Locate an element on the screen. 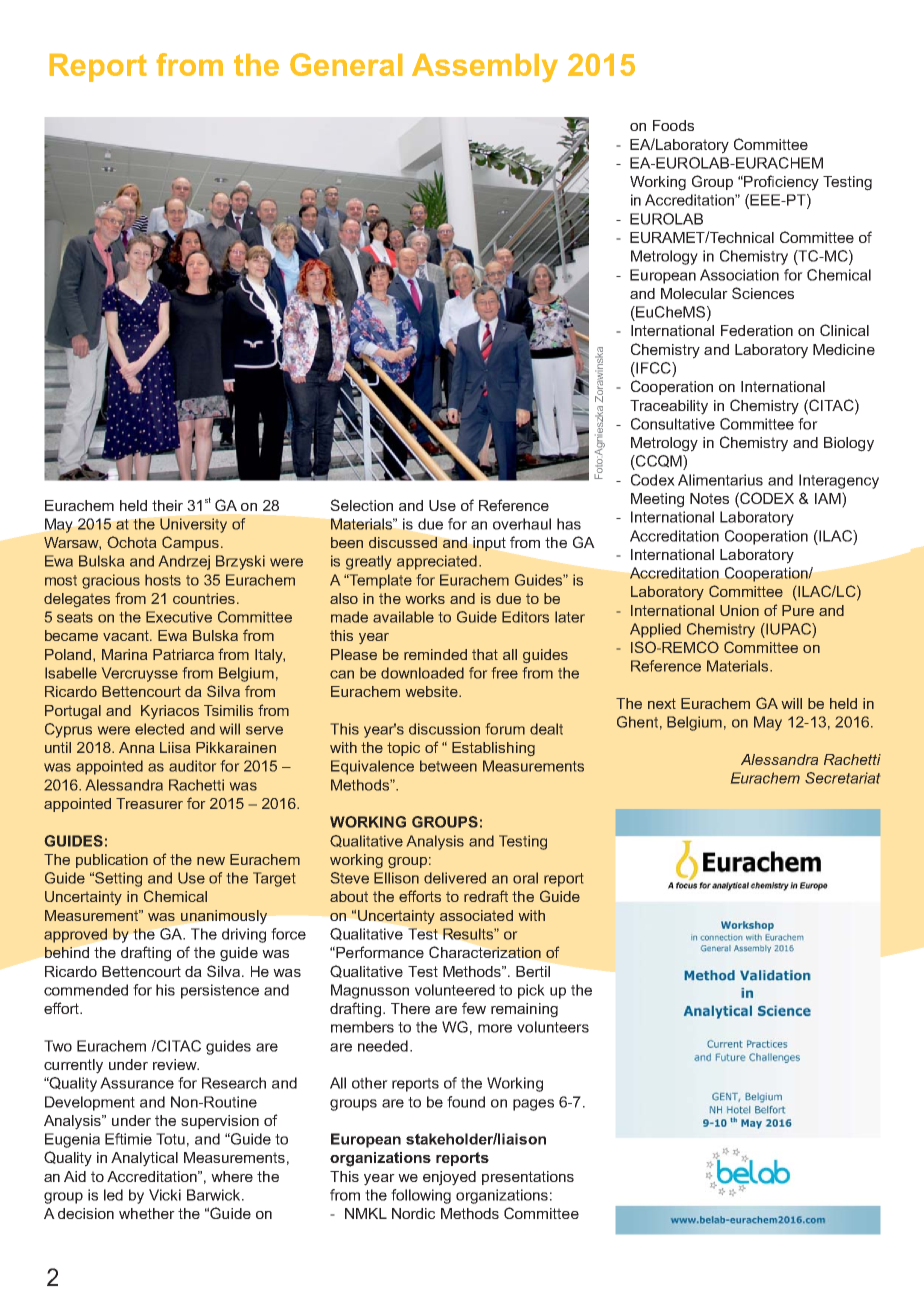 The width and height of the screenshot is (924, 1308). General is located at coordinates (346, 64).
